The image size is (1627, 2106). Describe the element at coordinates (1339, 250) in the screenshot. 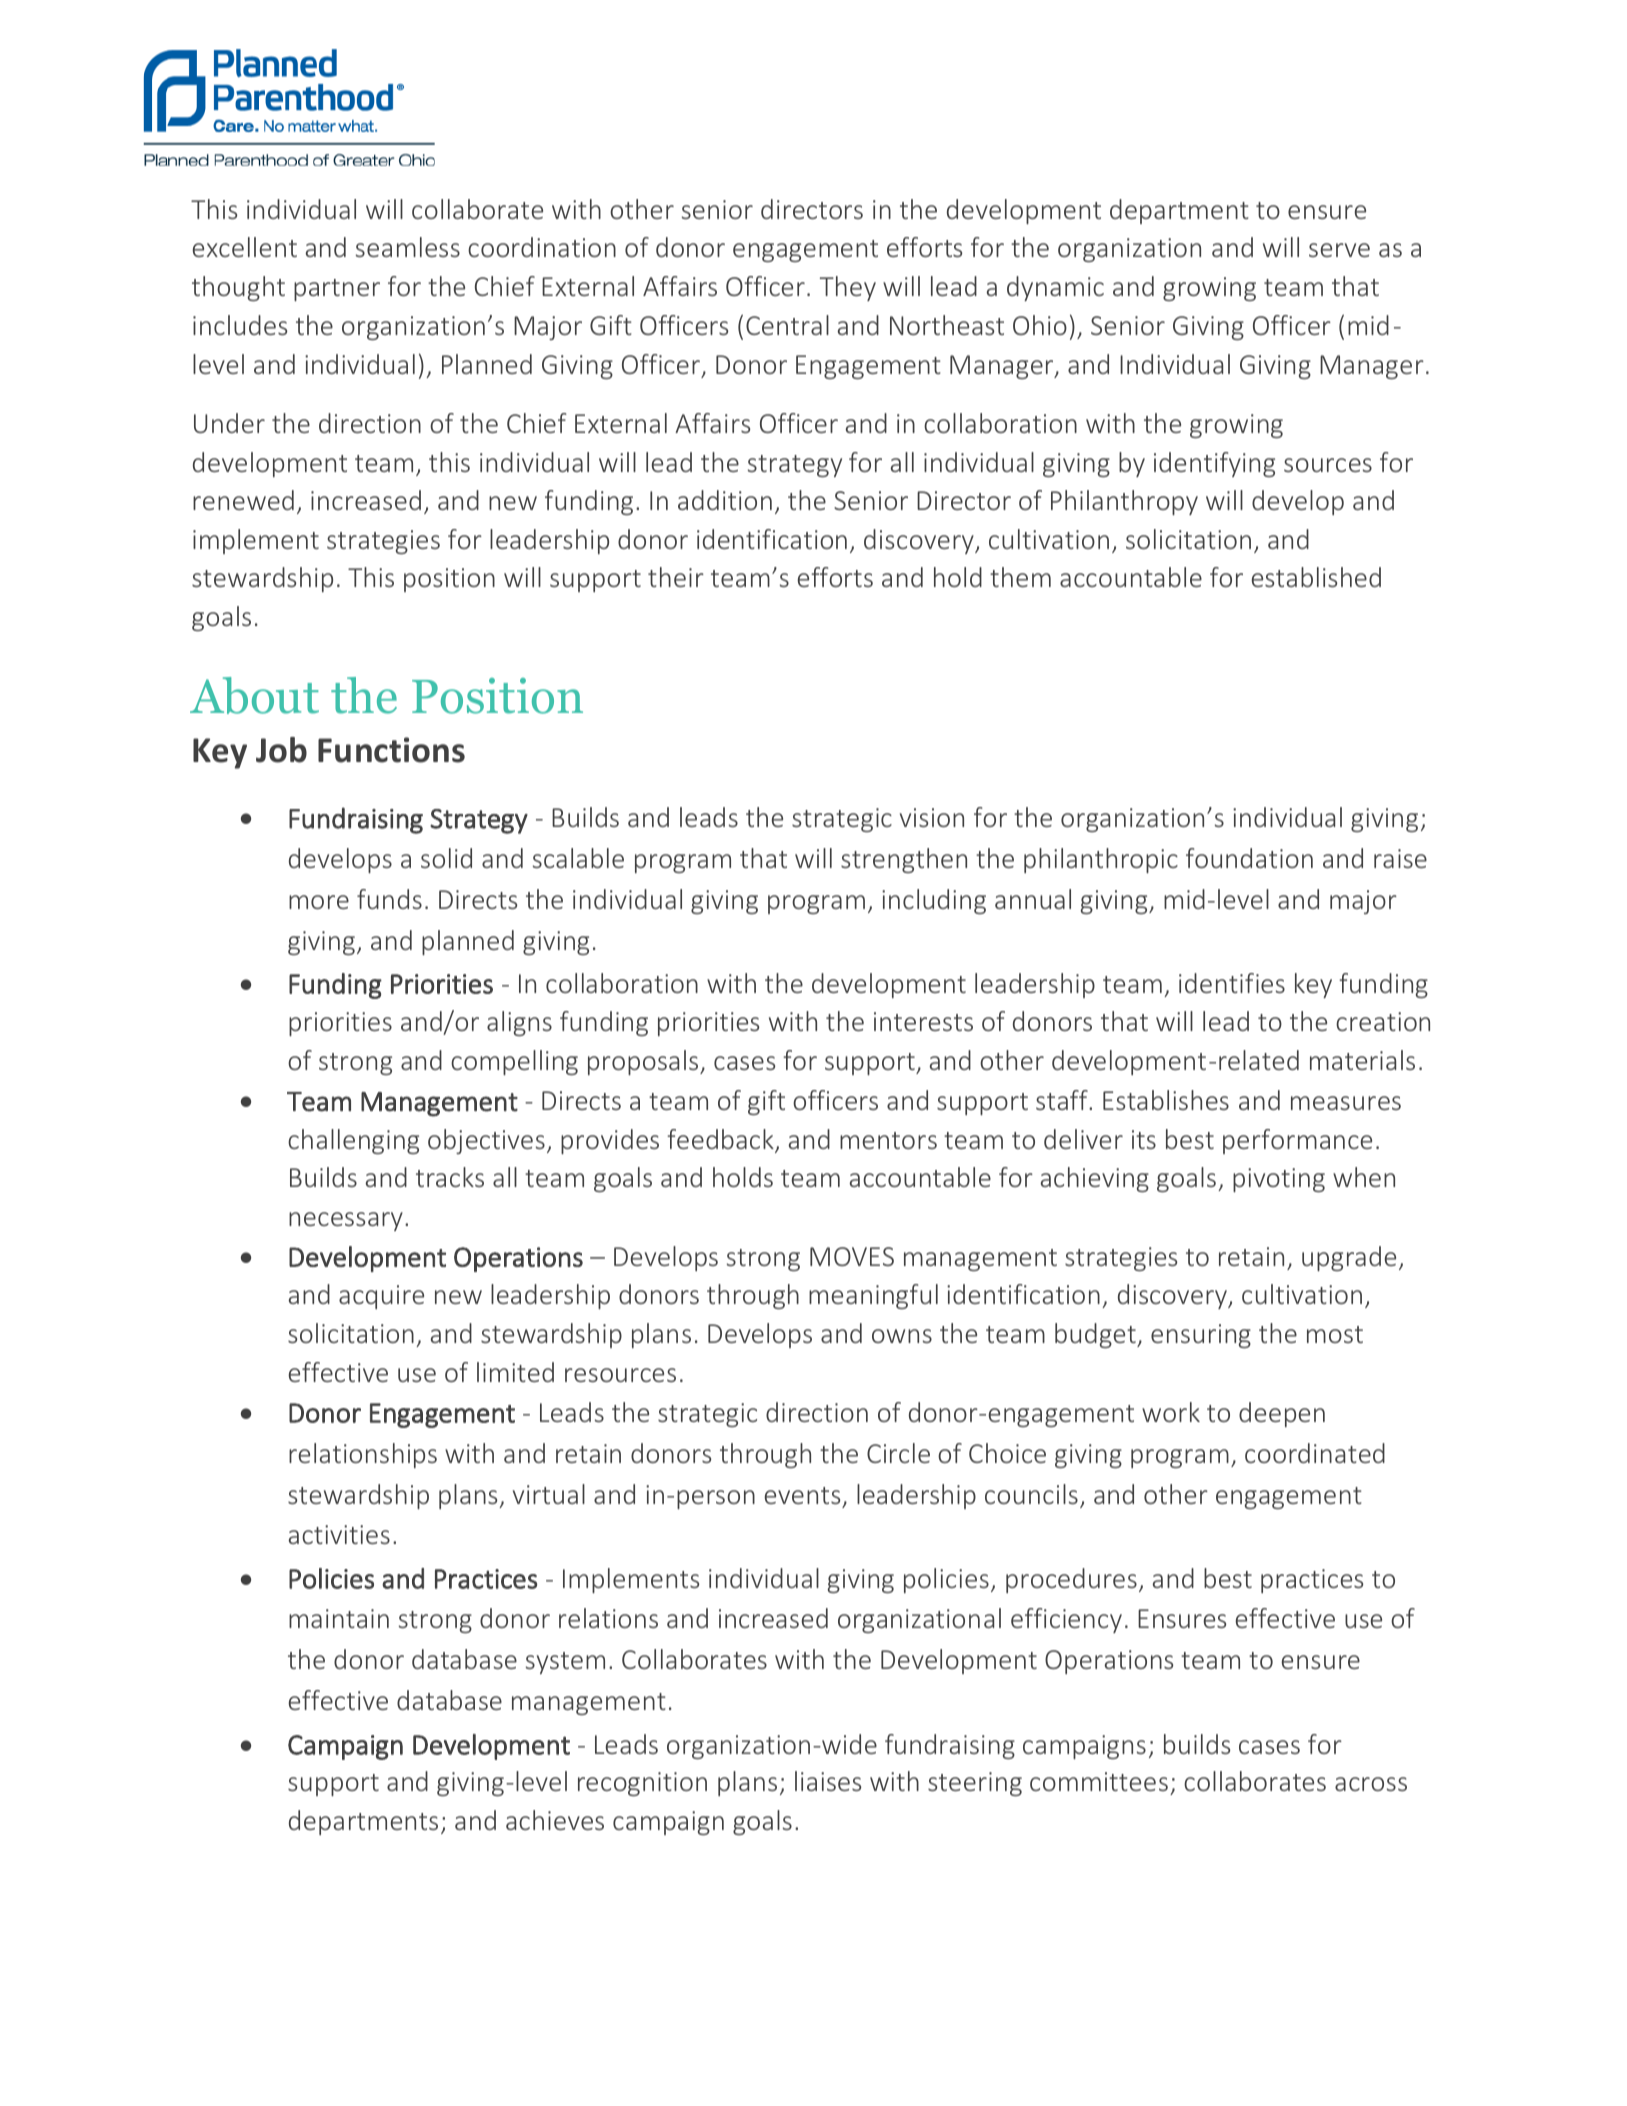

I see `serve` at that location.
